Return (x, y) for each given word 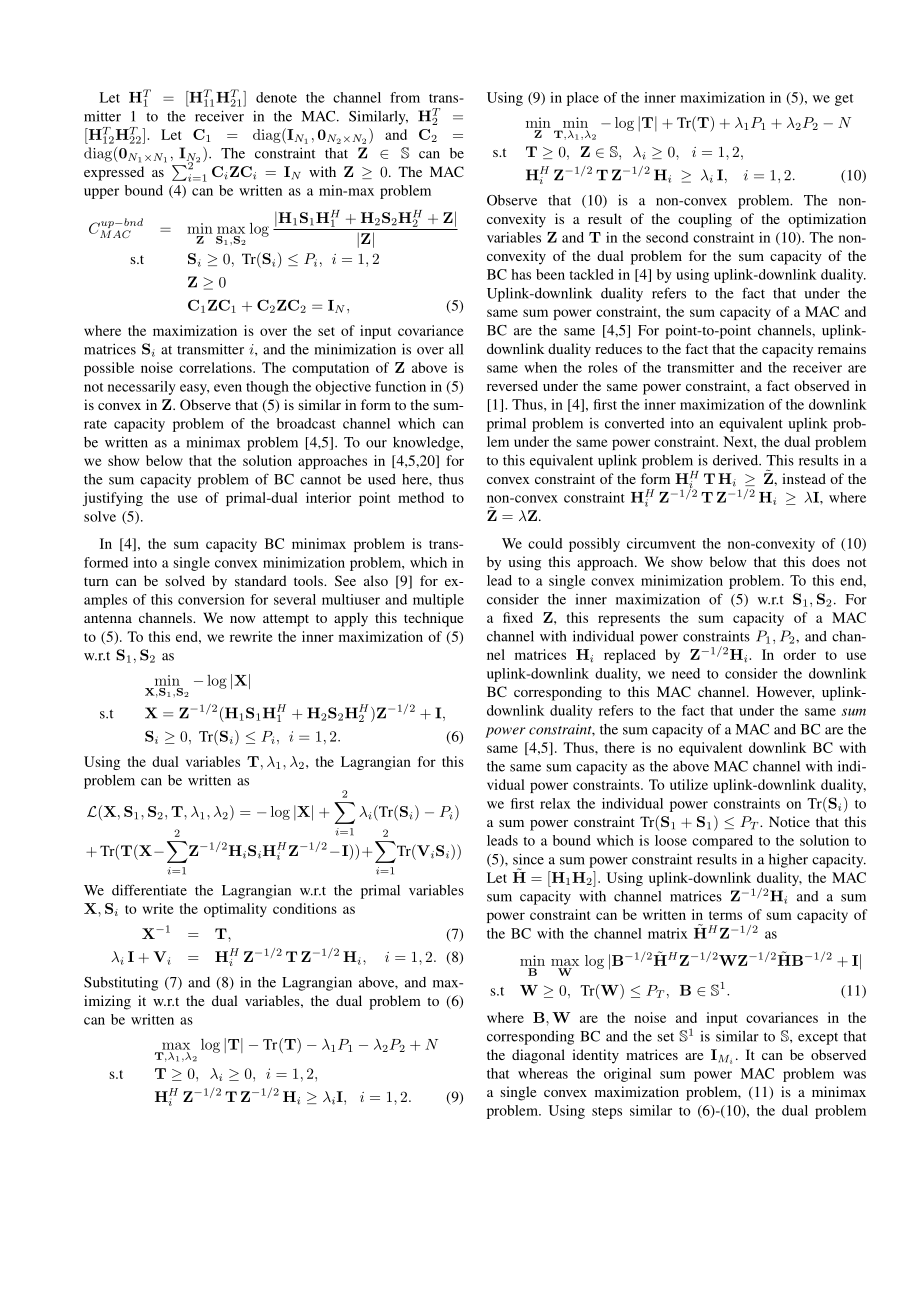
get (844, 100)
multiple (438, 601)
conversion (211, 599)
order (799, 654)
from (405, 97)
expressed (114, 173)
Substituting (121, 984)
